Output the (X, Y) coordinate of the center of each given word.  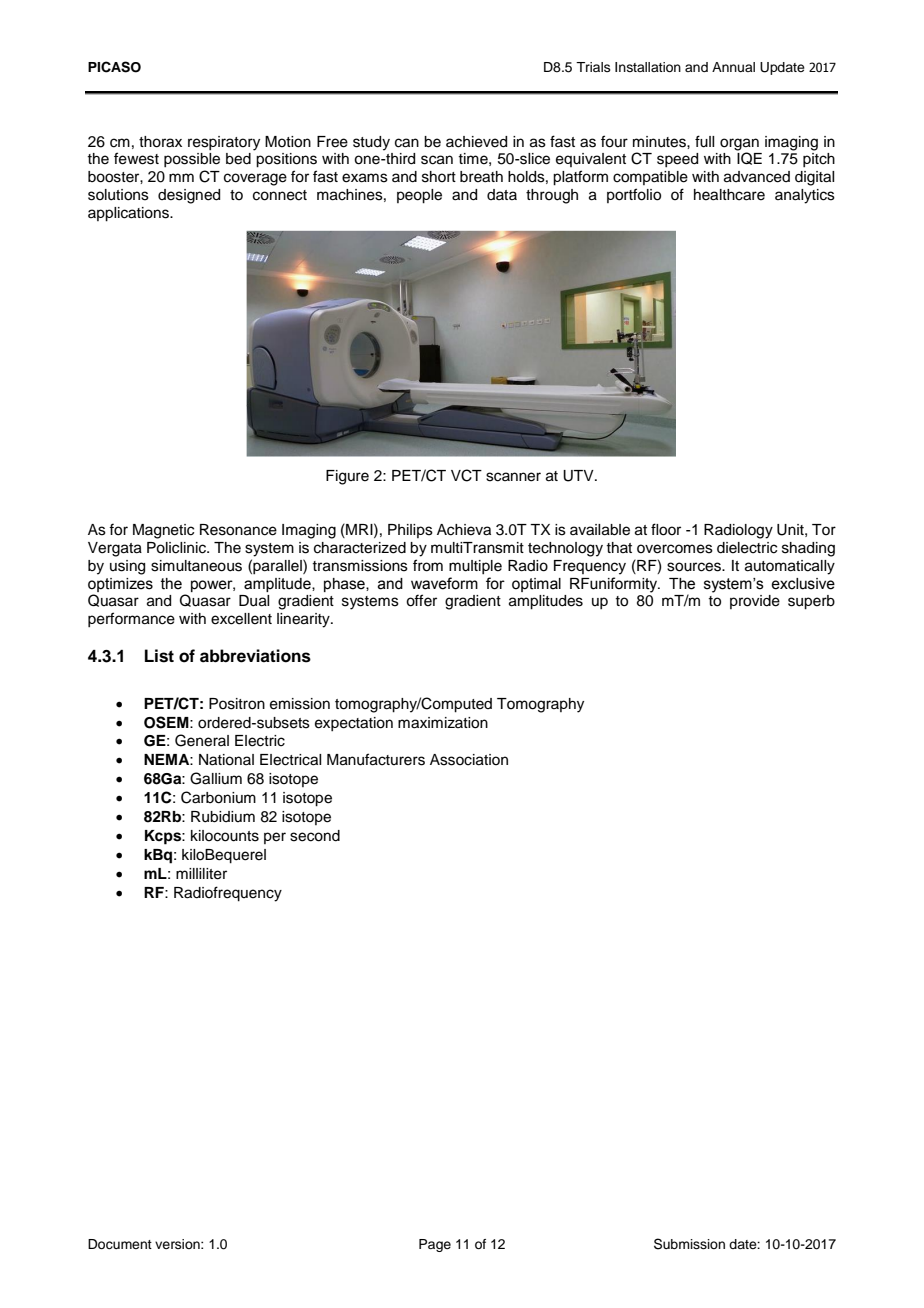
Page (435, 1245)
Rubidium (223, 817)
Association (469, 760)
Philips (410, 531)
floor (666, 529)
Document (120, 1244)
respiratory (224, 143)
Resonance (238, 530)
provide (755, 602)
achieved (476, 142)
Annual (733, 67)
